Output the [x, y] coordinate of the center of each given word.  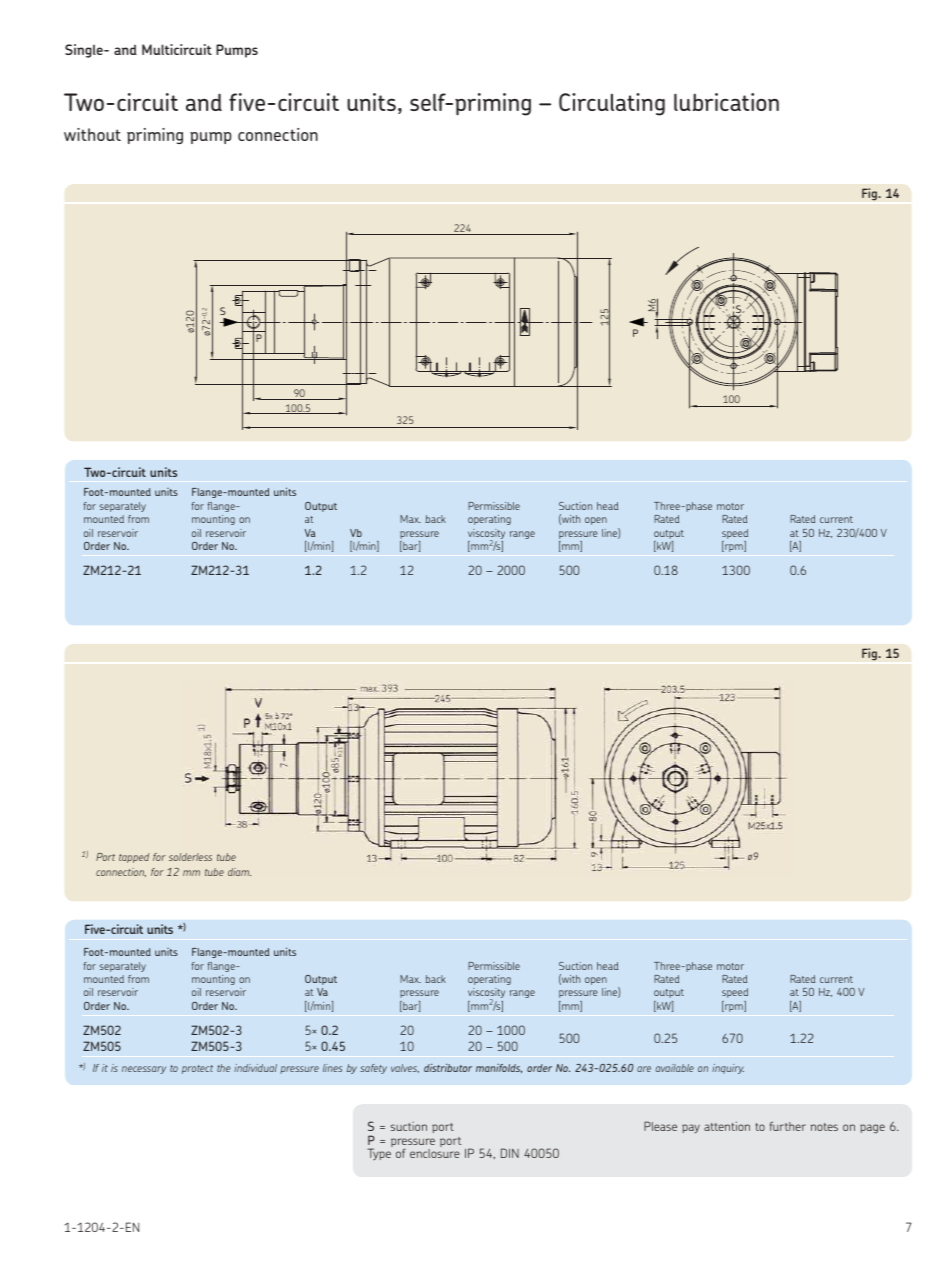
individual [255, 1068]
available [675, 1068]
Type [379, 1154]
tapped [134, 858]
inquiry [728, 1069]
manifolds [499, 1068]
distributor [448, 1067]
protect [197, 1069]
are [644, 1069]
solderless [190, 857]
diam [239, 872]
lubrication [726, 102]
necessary [144, 1070]
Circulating [612, 104]
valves [405, 1068]
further [788, 1126]
